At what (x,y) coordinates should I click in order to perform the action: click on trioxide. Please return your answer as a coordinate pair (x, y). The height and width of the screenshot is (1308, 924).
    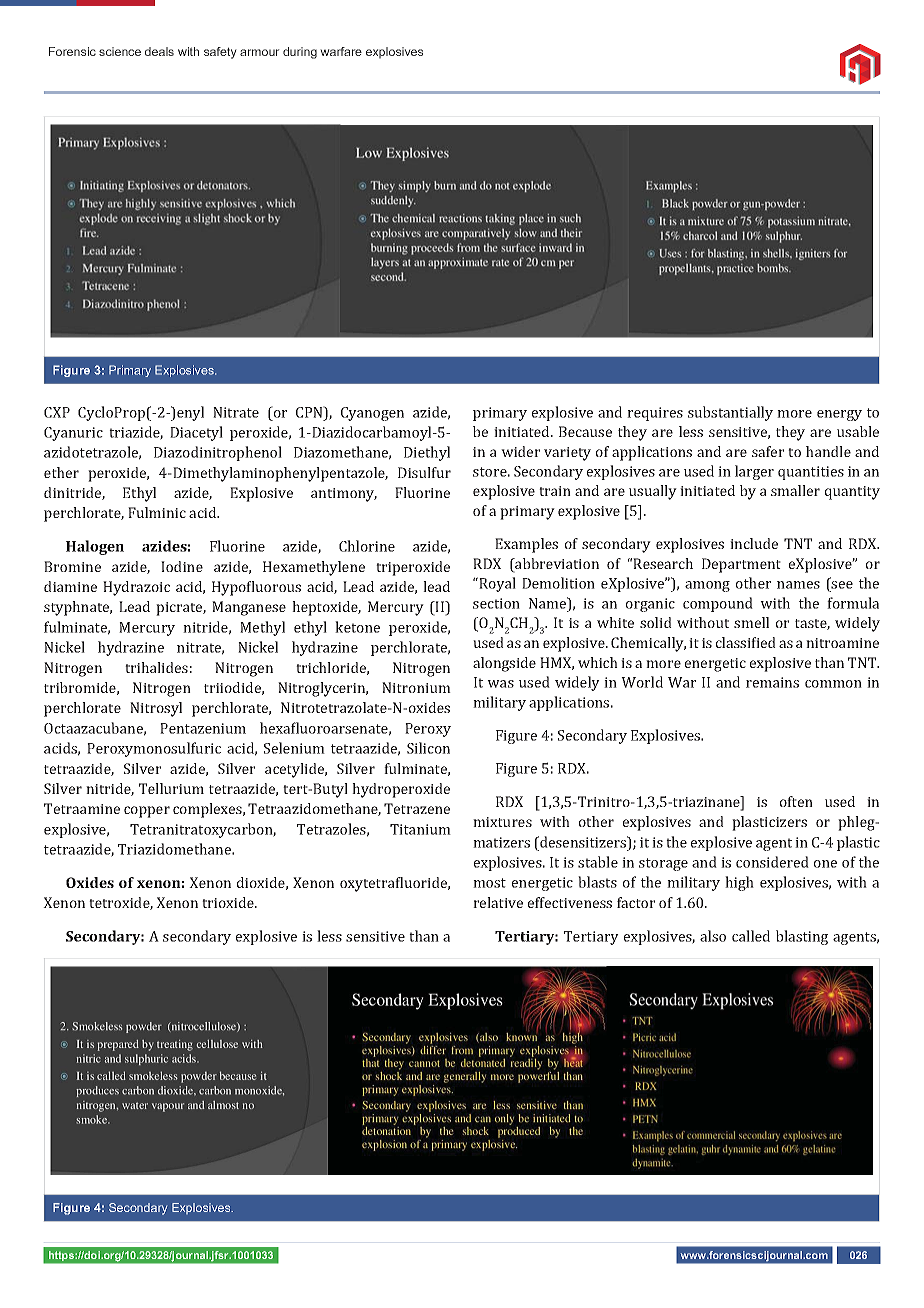
    Looking at the image, I should click on (229, 902).
